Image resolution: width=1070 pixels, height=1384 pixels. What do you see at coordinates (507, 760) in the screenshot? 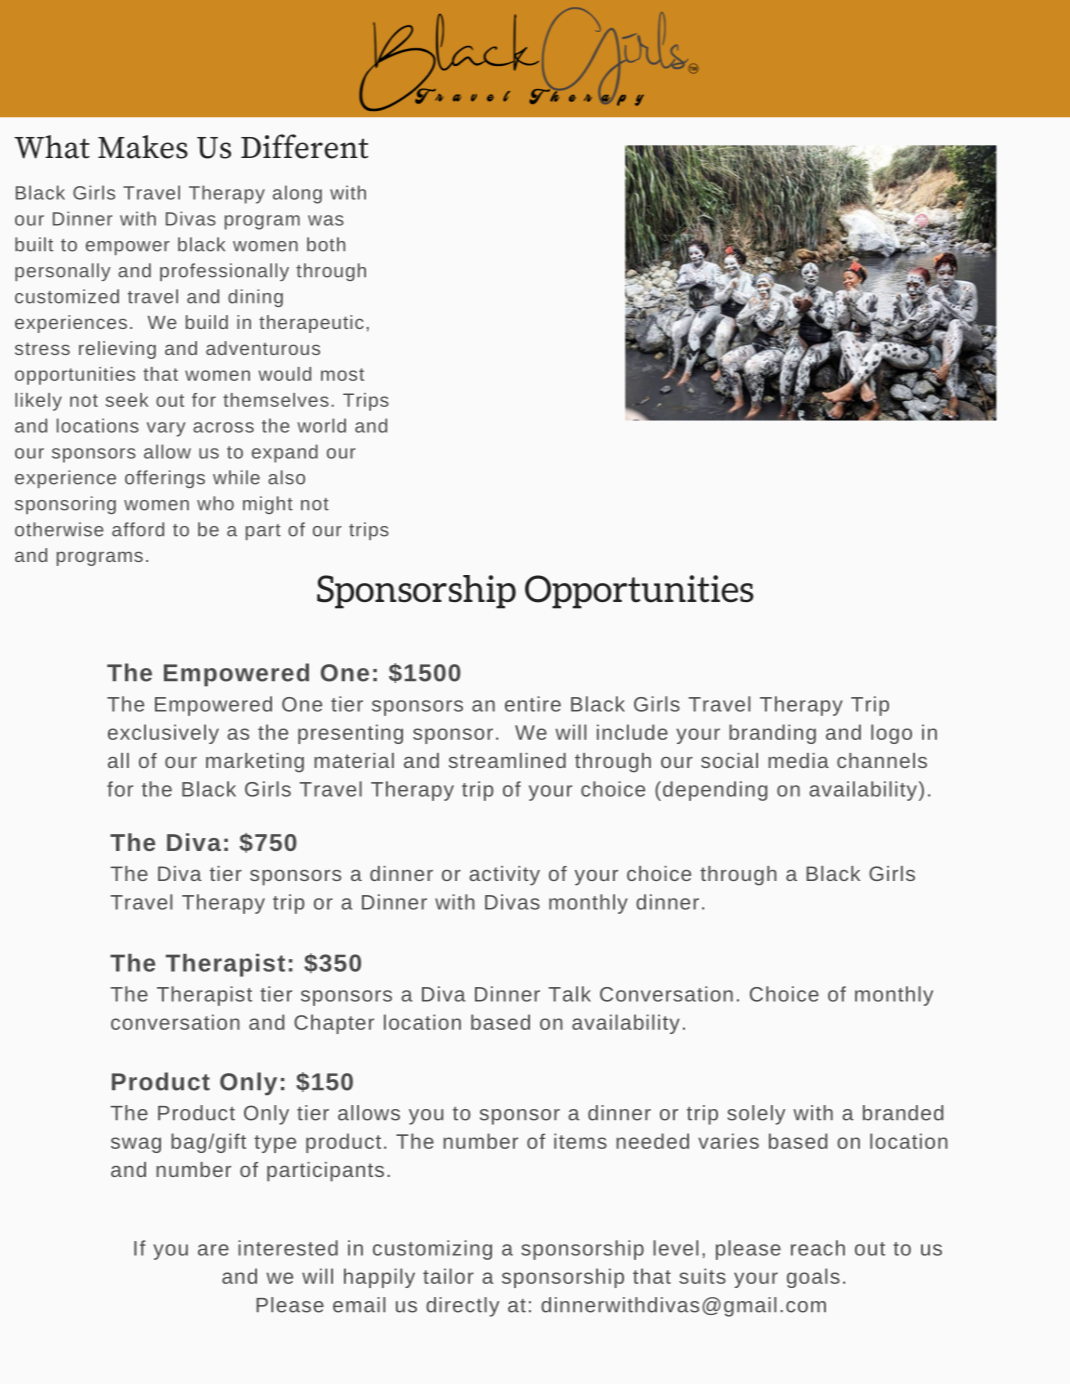
I see `streamlined` at bounding box center [507, 760].
